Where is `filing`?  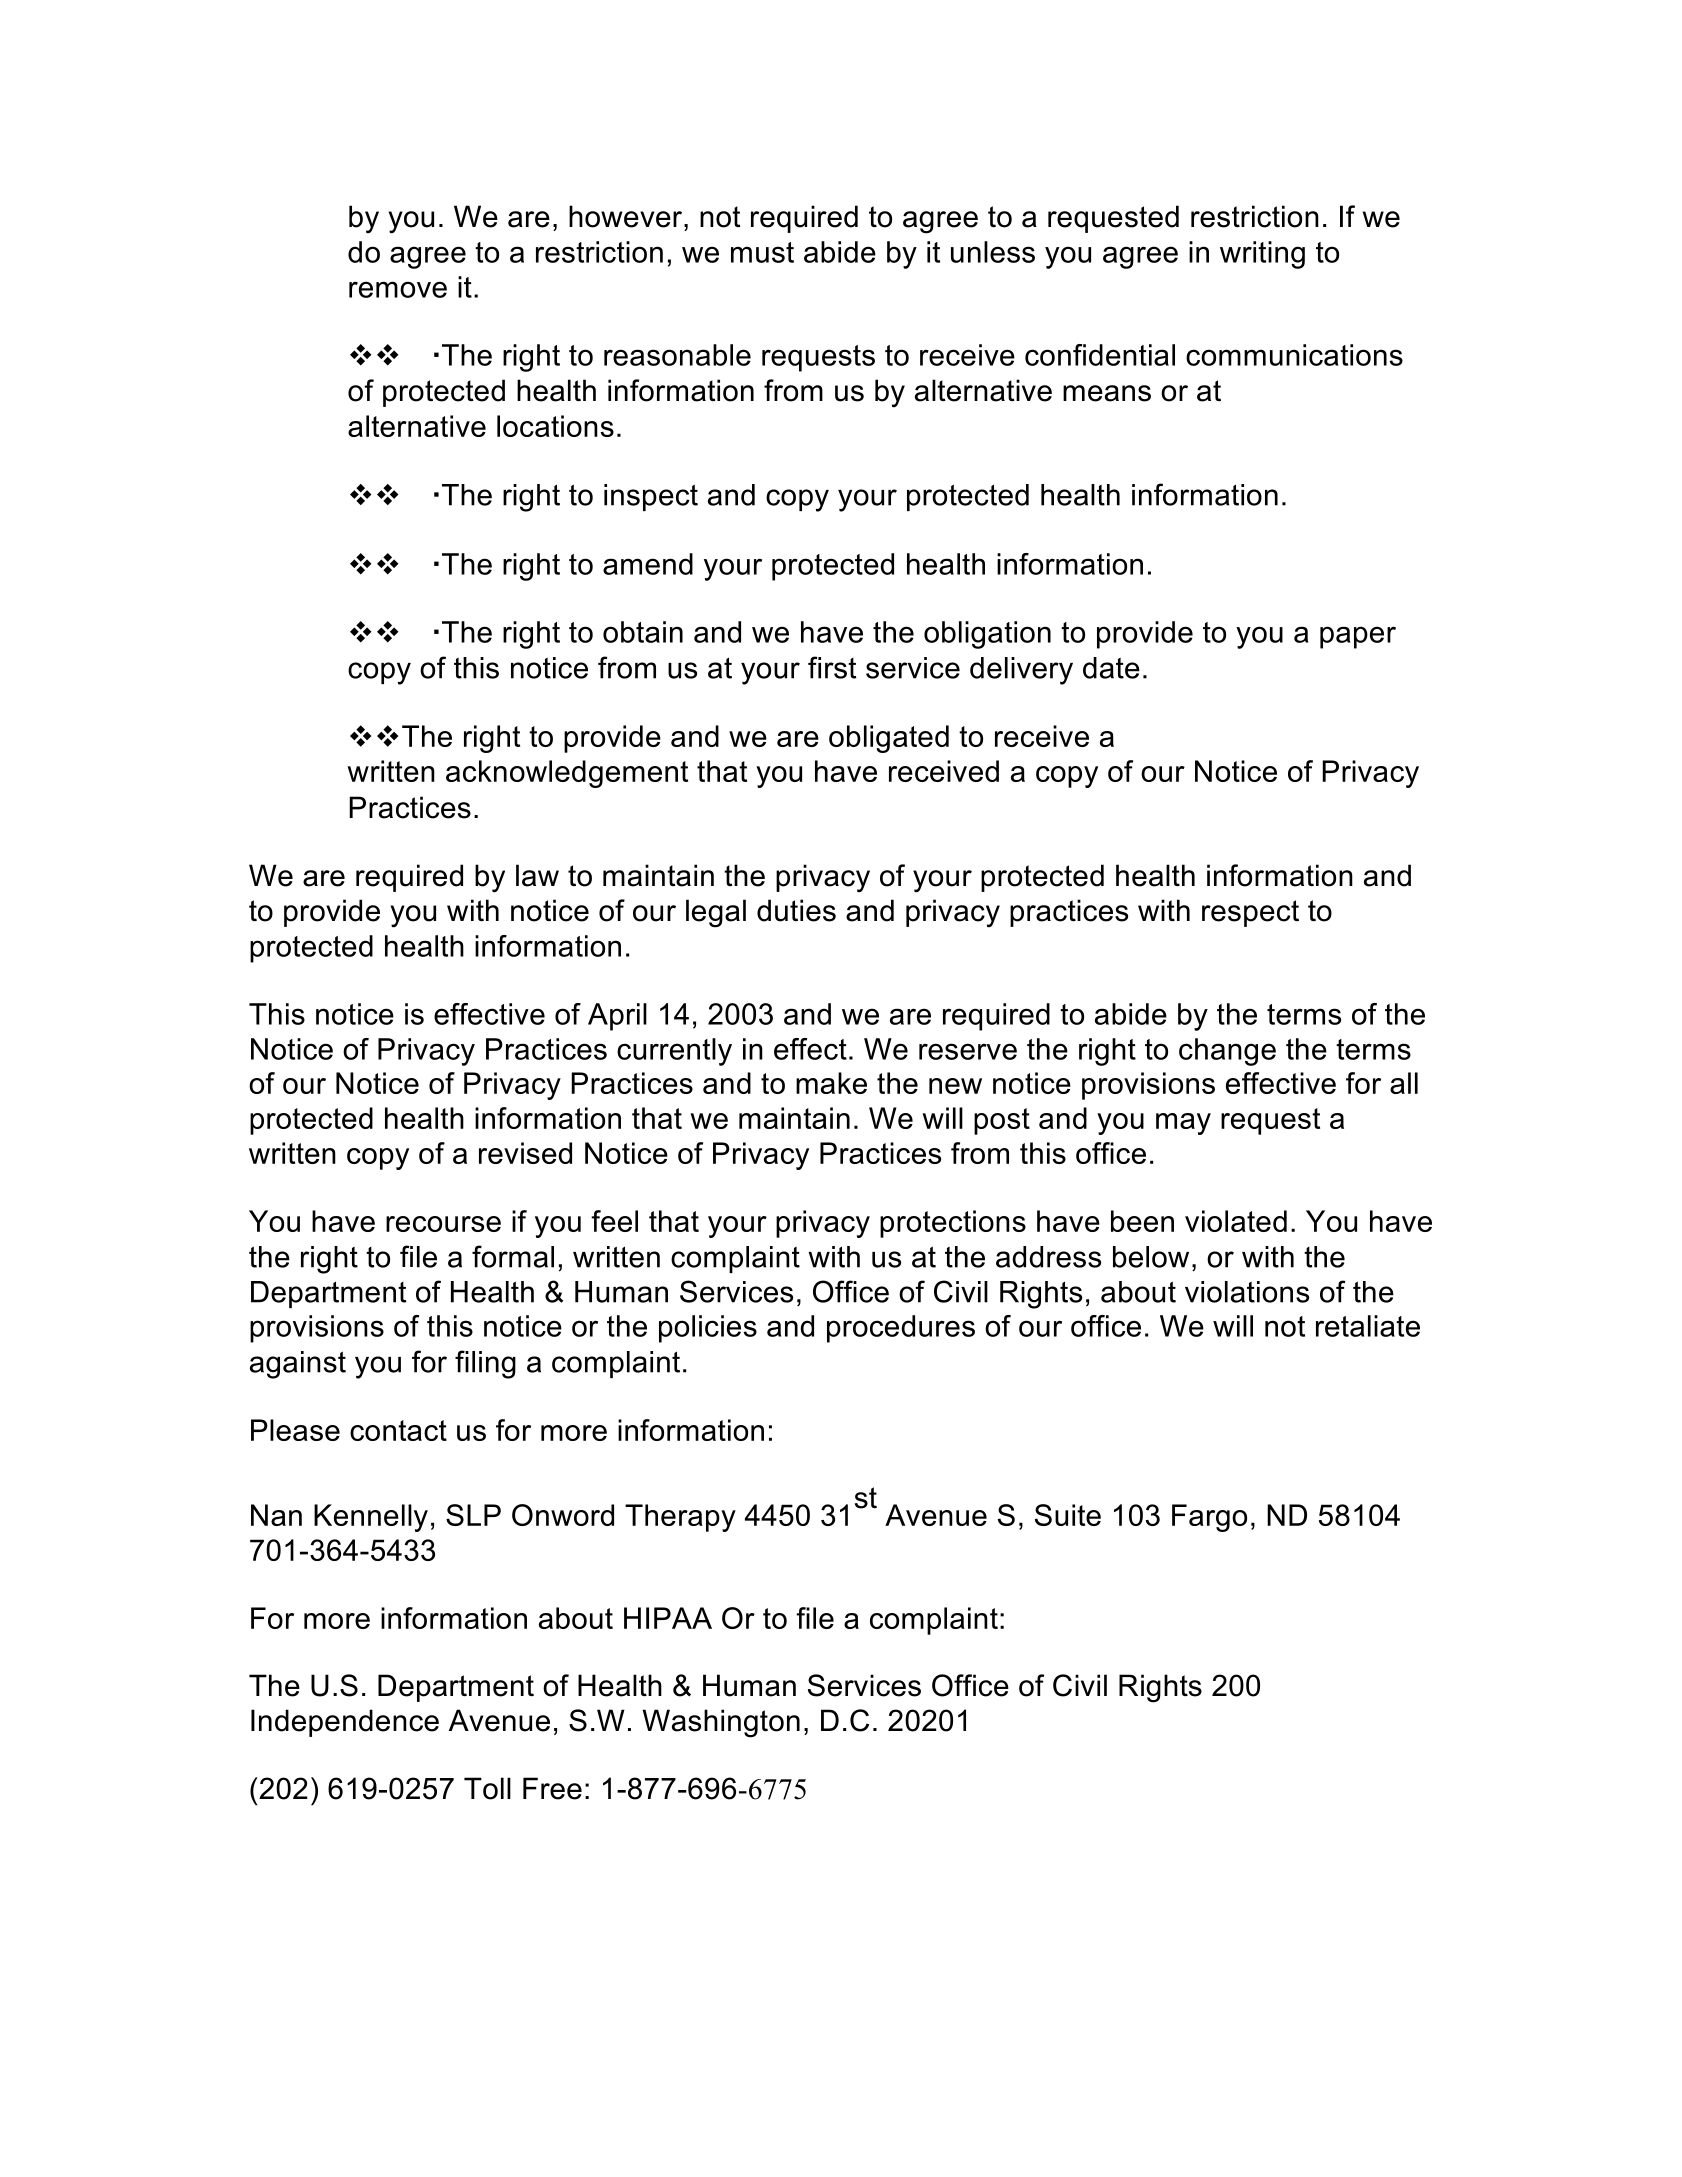
filing is located at coordinates (485, 1364).
